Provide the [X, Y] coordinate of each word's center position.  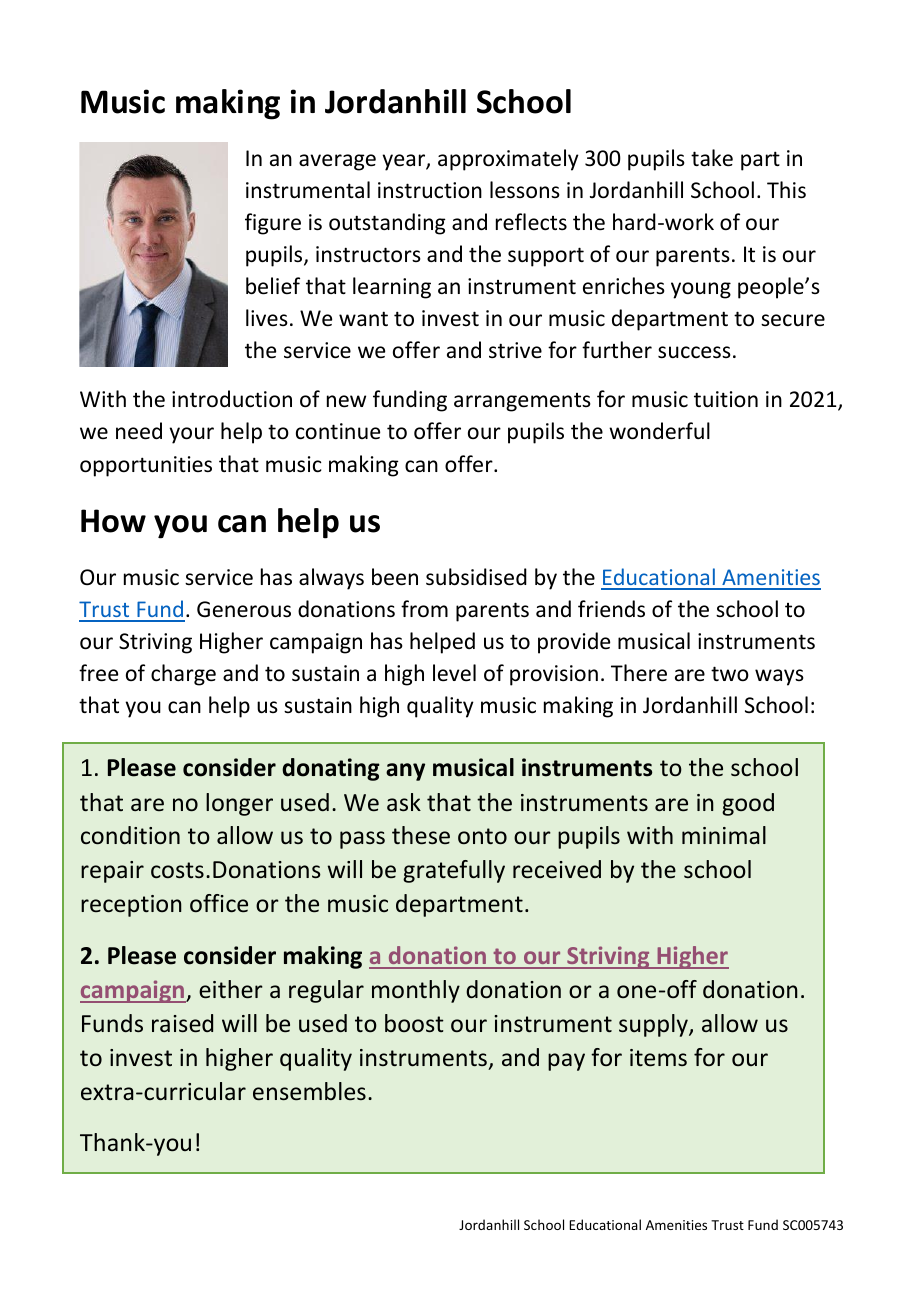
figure [273, 224]
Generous [244, 609]
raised [182, 1023]
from [424, 609]
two [730, 674]
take [712, 158]
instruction [430, 190]
